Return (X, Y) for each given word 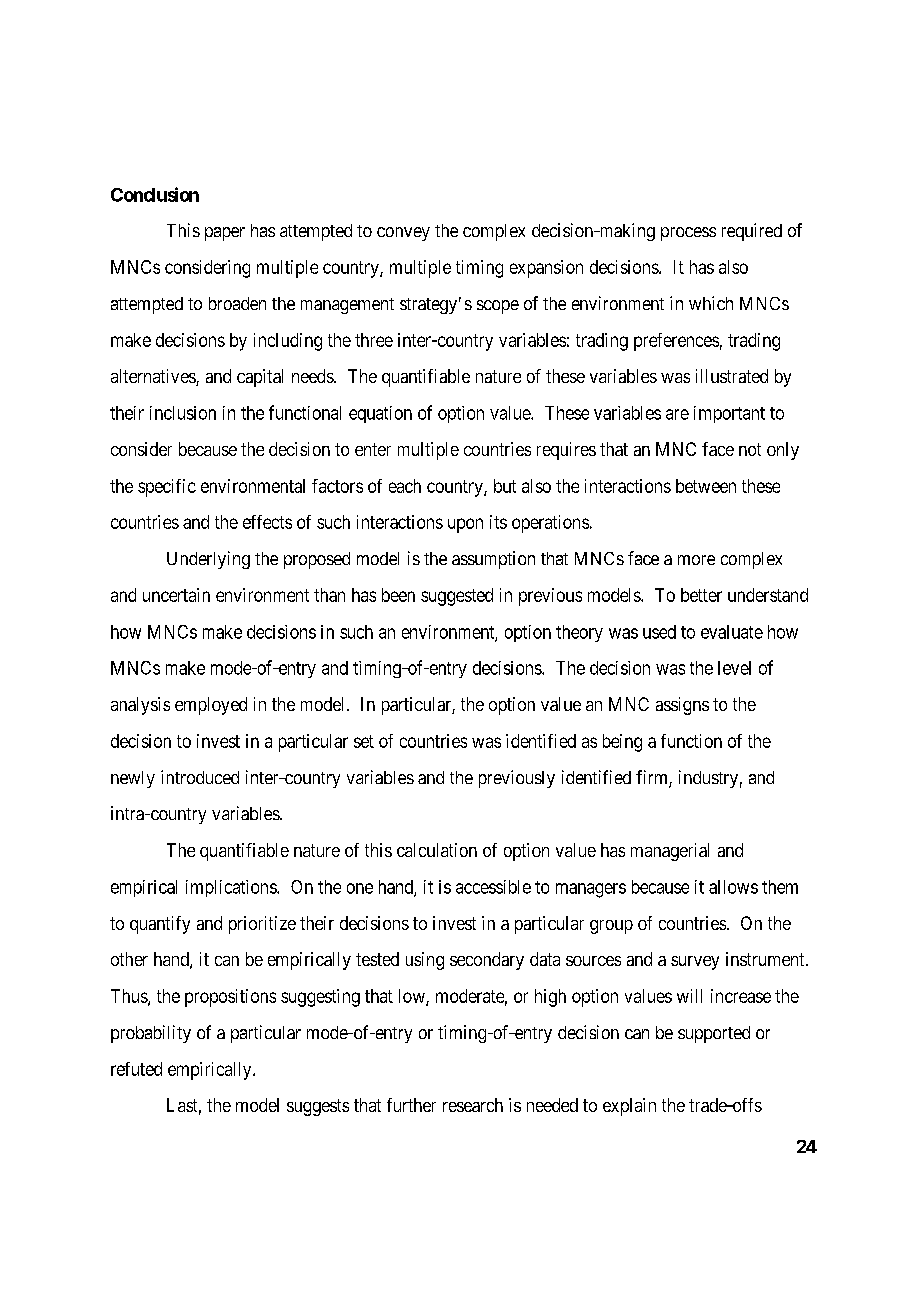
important (729, 414)
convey (403, 234)
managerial (670, 852)
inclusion (183, 413)
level (734, 668)
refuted (136, 1069)
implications (232, 888)
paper (225, 234)
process (688, 234)
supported (714, 1034)
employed (211, 706)
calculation (437, 850)
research (473, 1105)
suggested (457, 597)
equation (380, 414)
